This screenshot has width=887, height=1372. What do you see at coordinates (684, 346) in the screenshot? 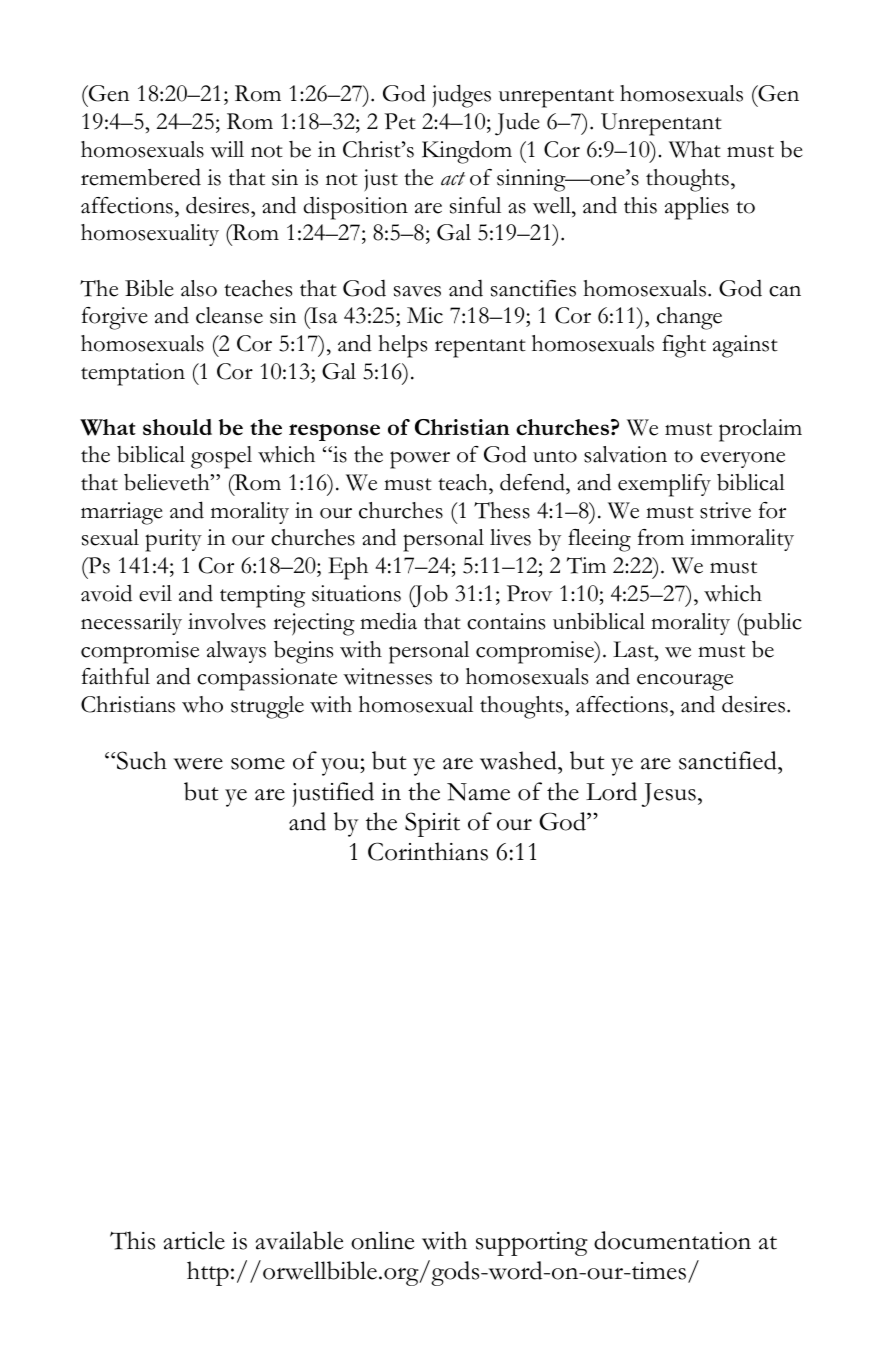
I see `fight` at bounding box center [684, 346].
